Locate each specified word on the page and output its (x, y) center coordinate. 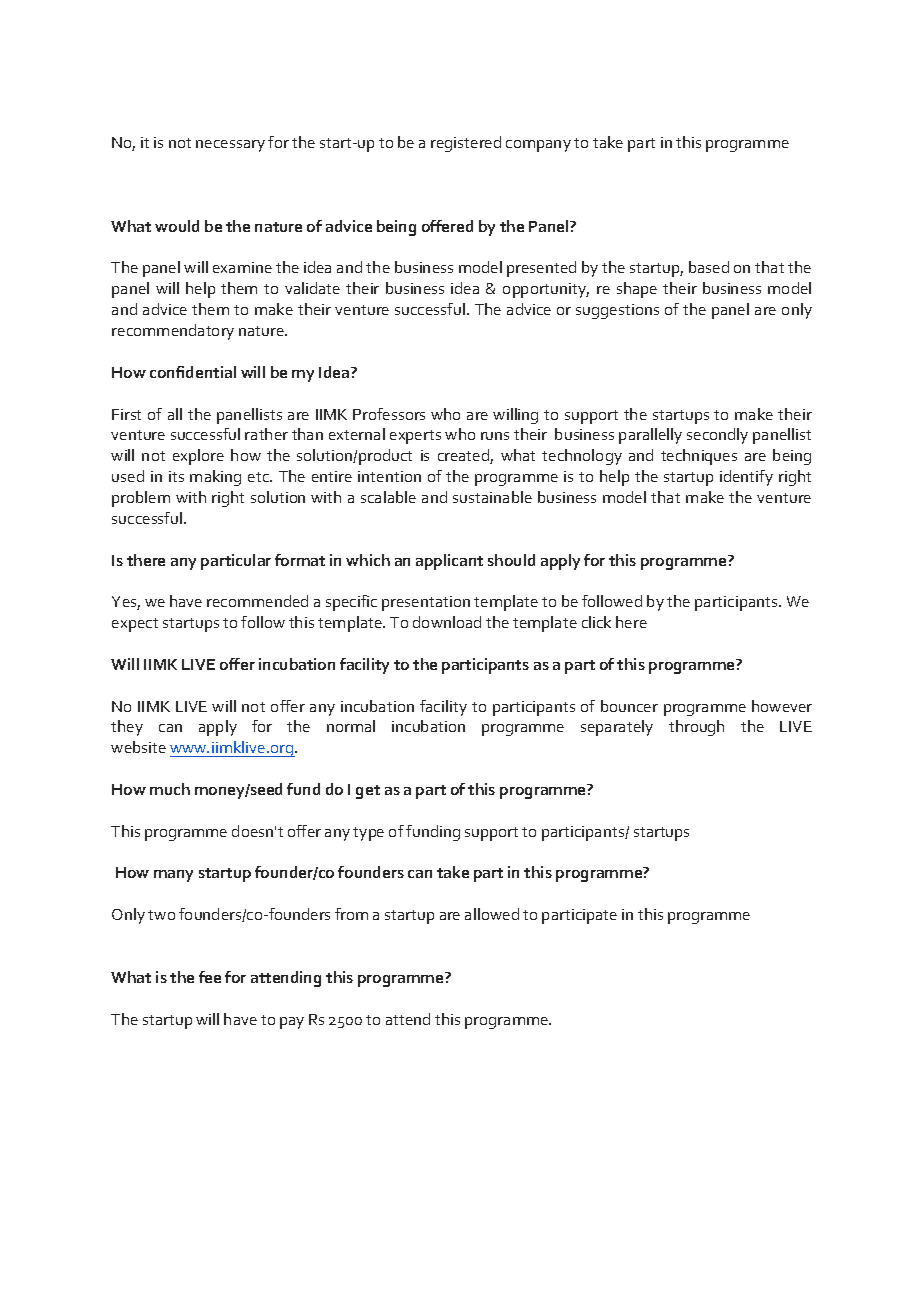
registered (466, 144)
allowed (492, 914)
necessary (230, 146)
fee (210, 977)
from (351, 914)
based (709, 267)
